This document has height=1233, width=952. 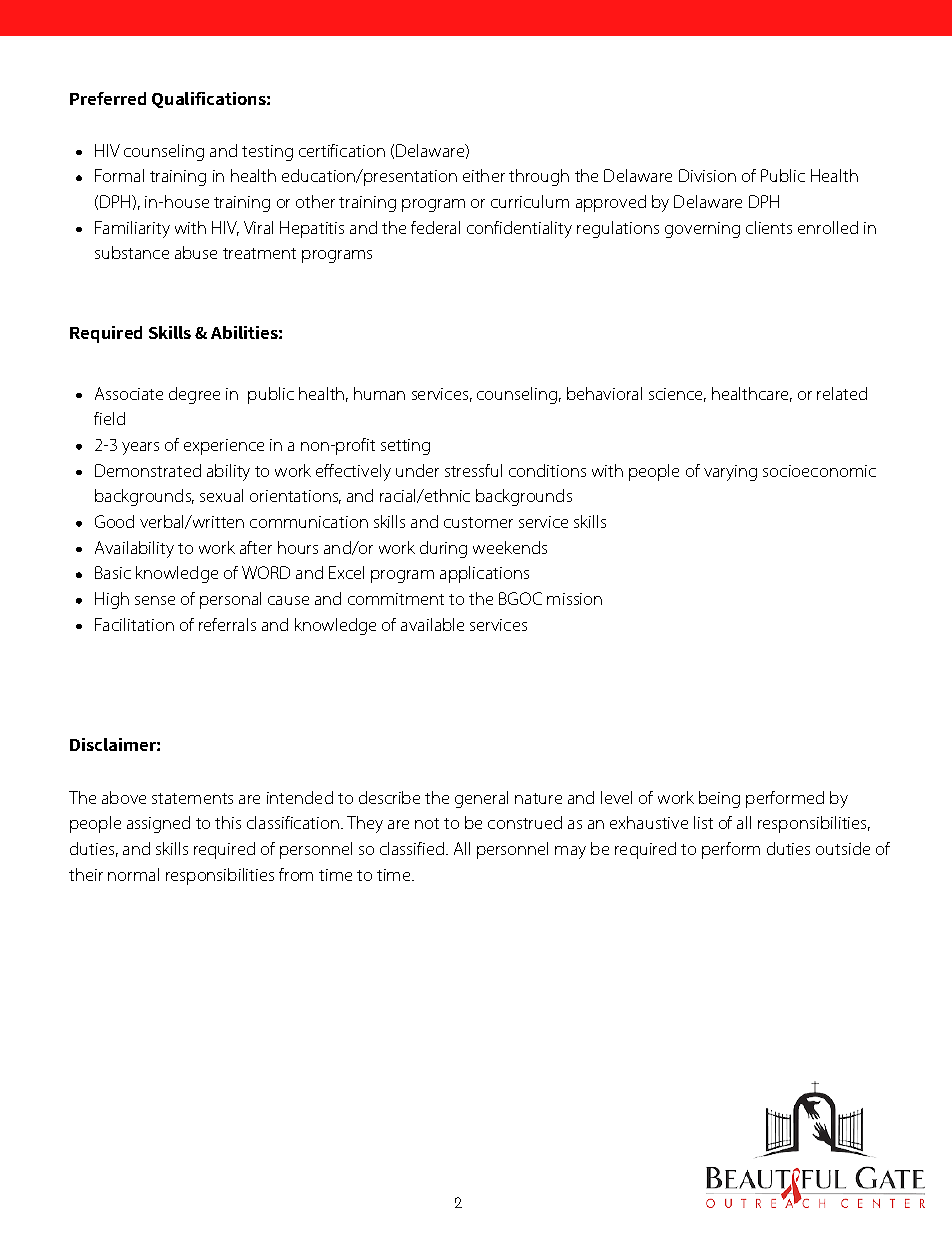 What do you see at coordinates (413, 848) in the document?
I see `classified` at bounding box center [413, 848].
